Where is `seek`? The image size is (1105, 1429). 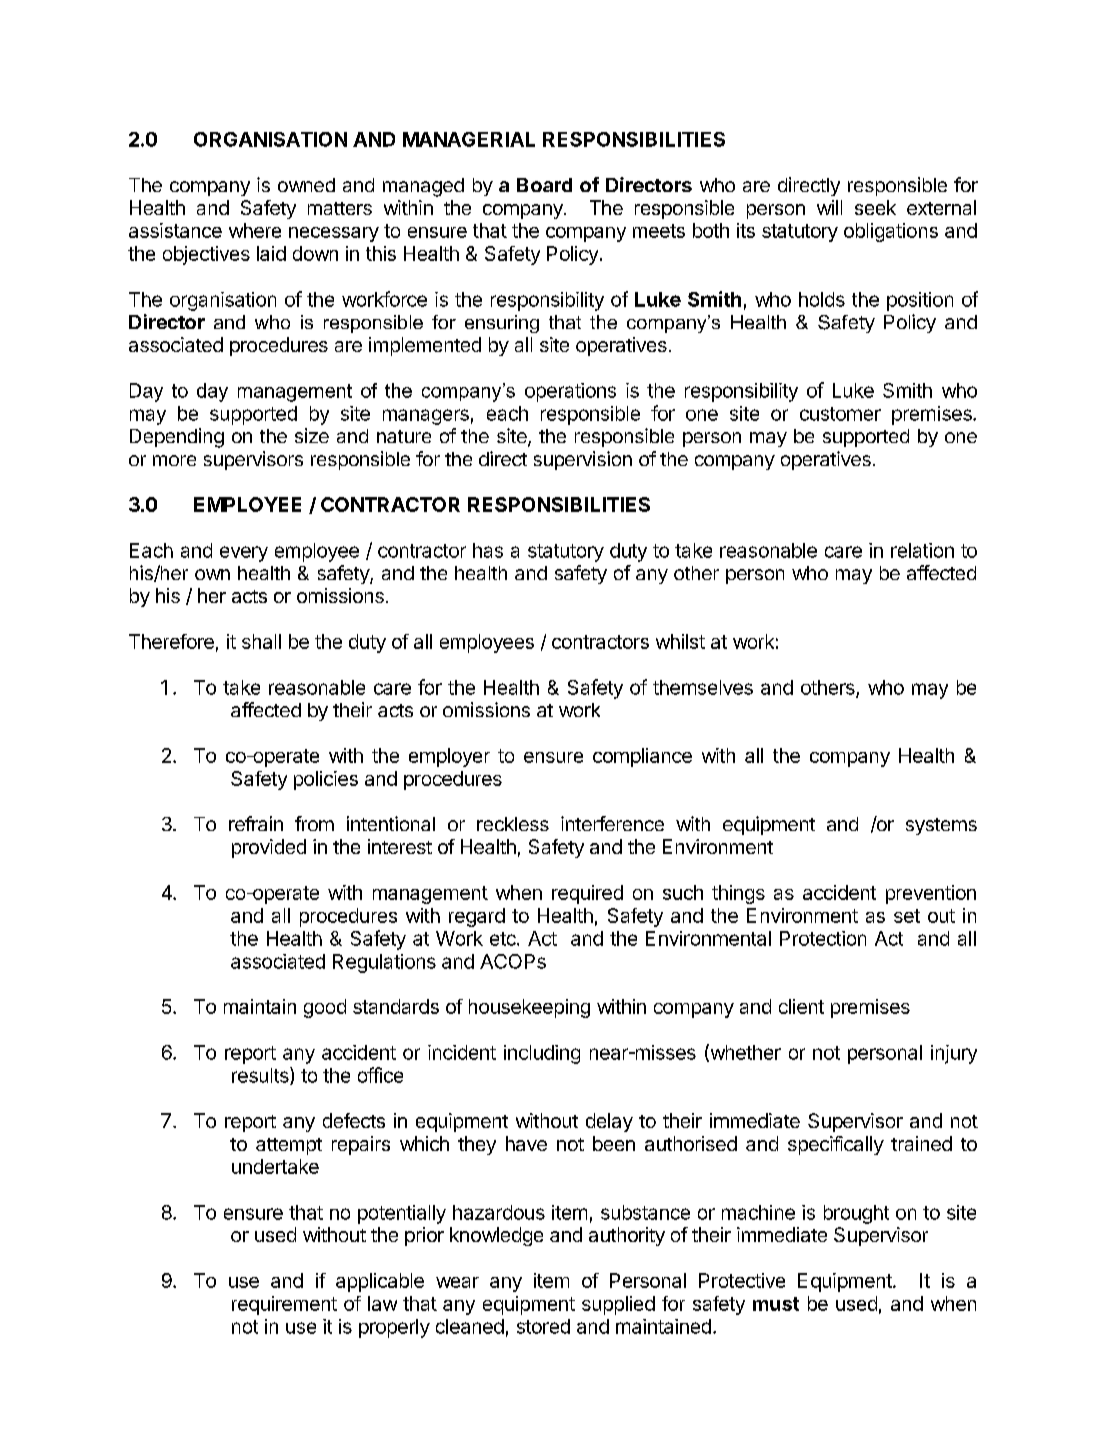
seek is located at coordinates (875, 207).
